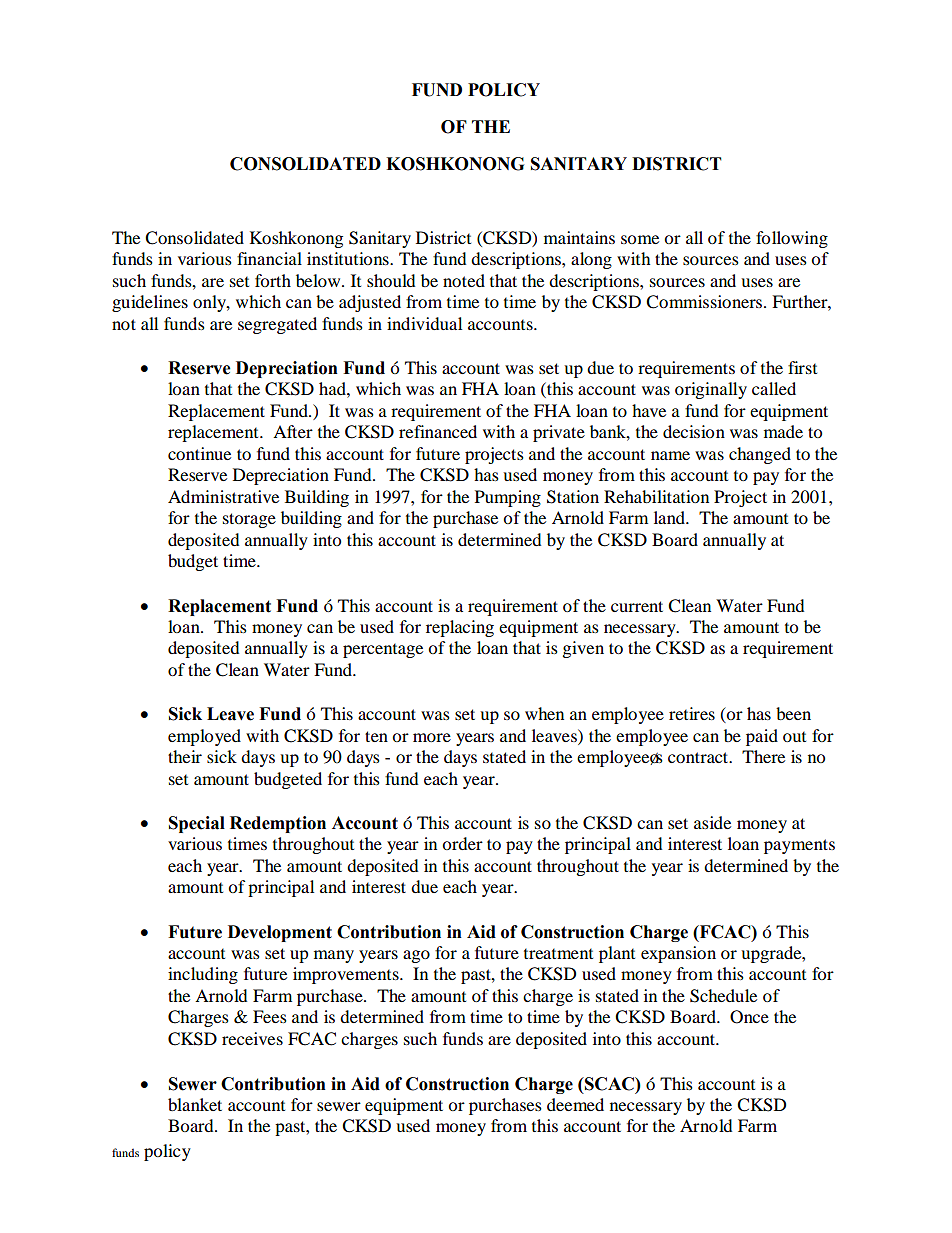 The width and height of the screenshot is (952, 1233). Describe the element at coordinates (269, 258) in the screenshot. I see `financial` at that location.
